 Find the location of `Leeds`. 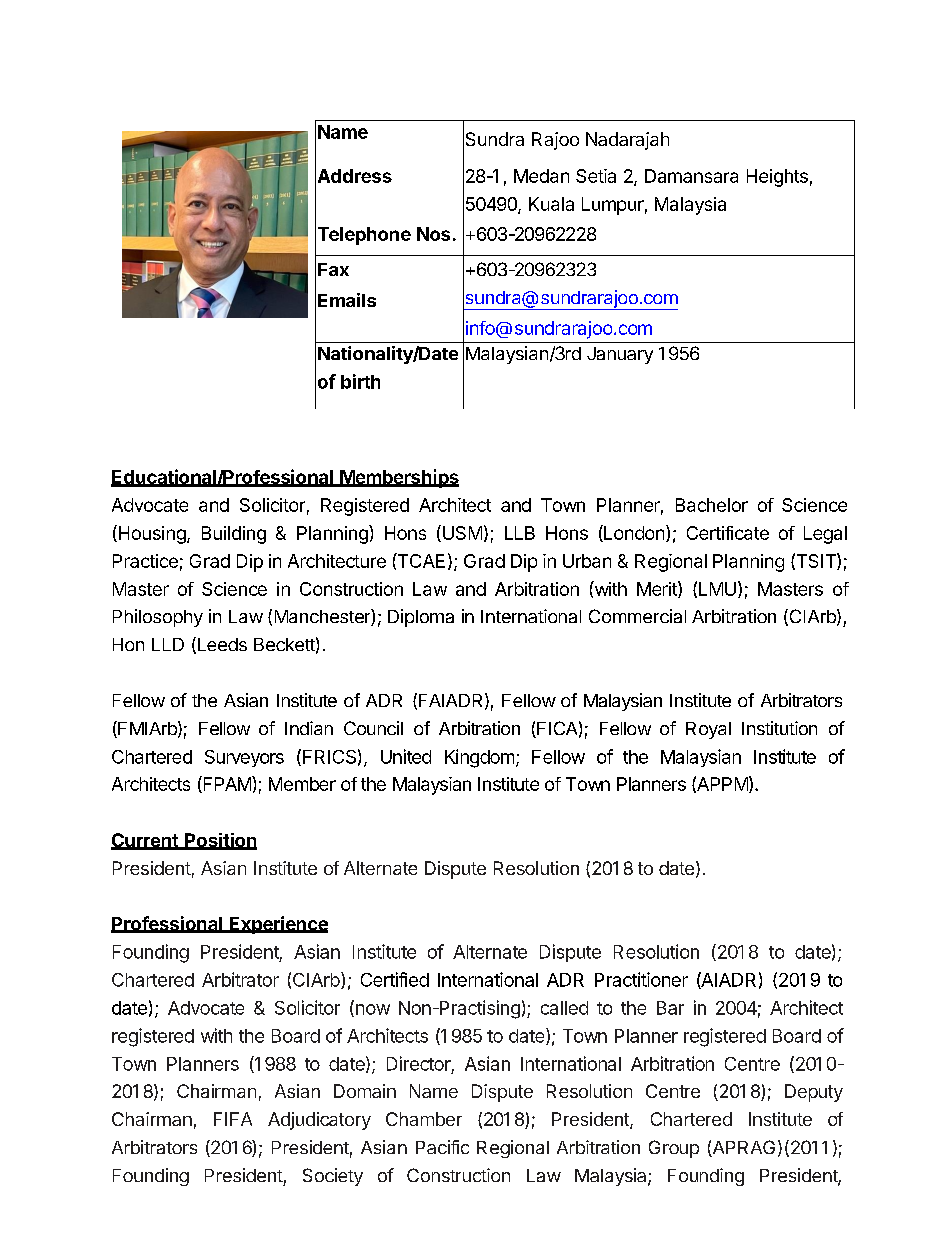

Leeds is located at coordinates (222, 644).
